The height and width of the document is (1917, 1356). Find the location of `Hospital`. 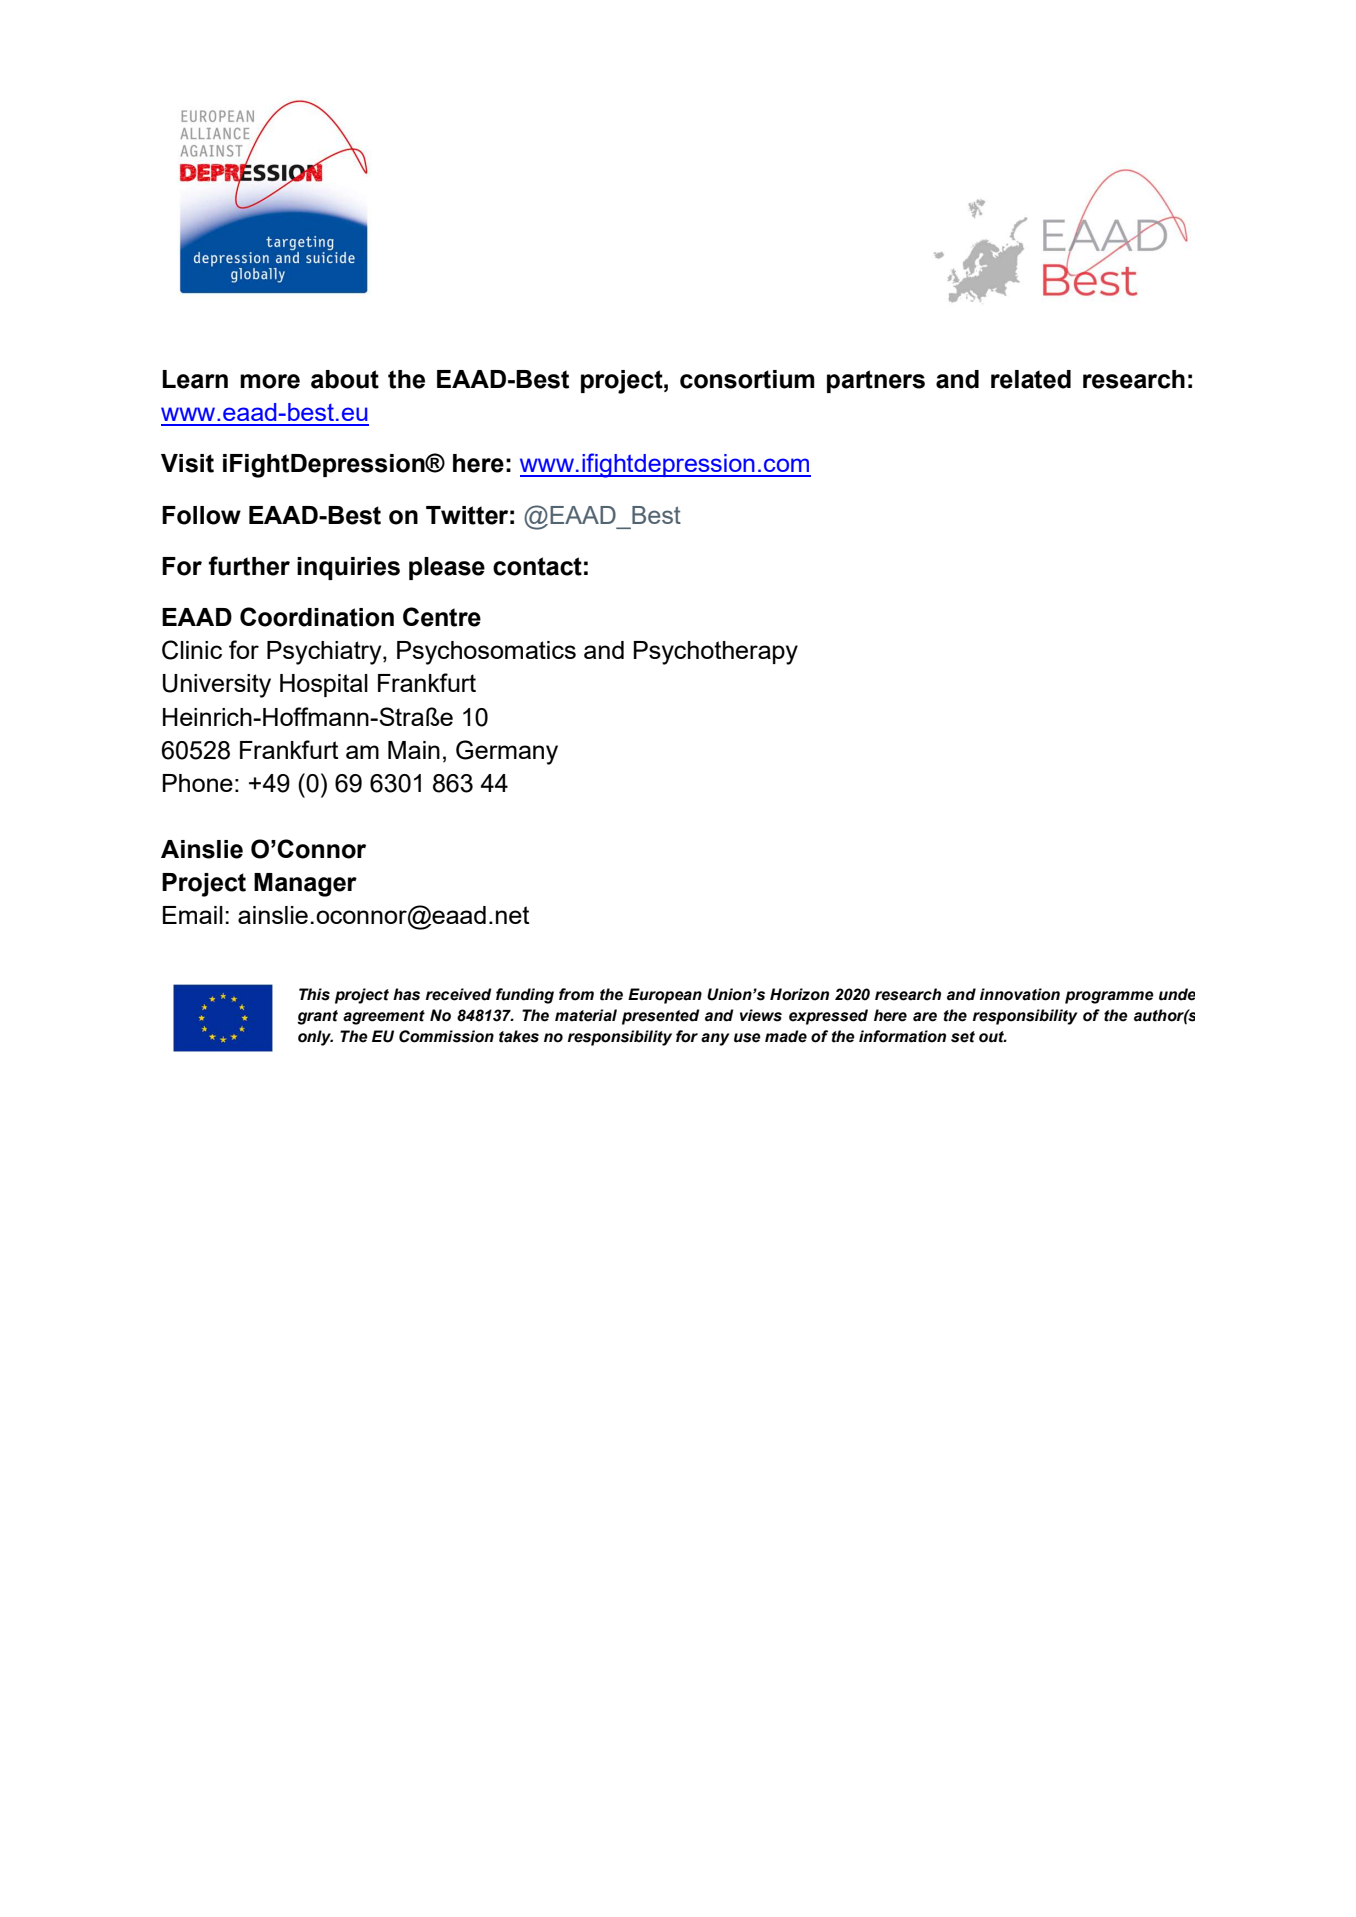

Hospital is located at coordinates (324, 685).
